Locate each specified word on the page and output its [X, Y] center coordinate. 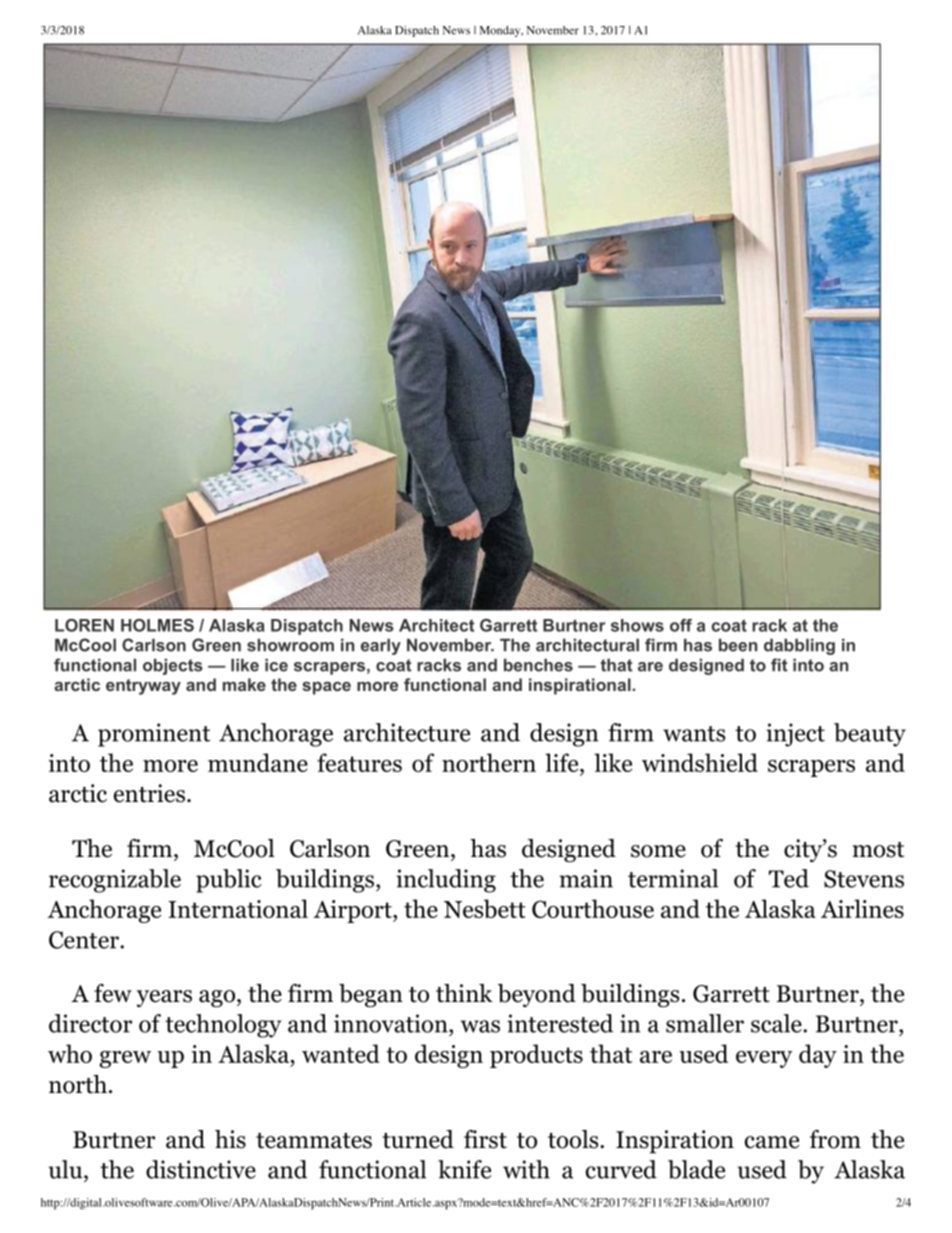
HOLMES [157, 625]
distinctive [201, 1169]
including [446, 881]
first [485, 1139]
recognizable [115, 881]
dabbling [799, 646]
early [381, 646]
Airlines [862, 908]
